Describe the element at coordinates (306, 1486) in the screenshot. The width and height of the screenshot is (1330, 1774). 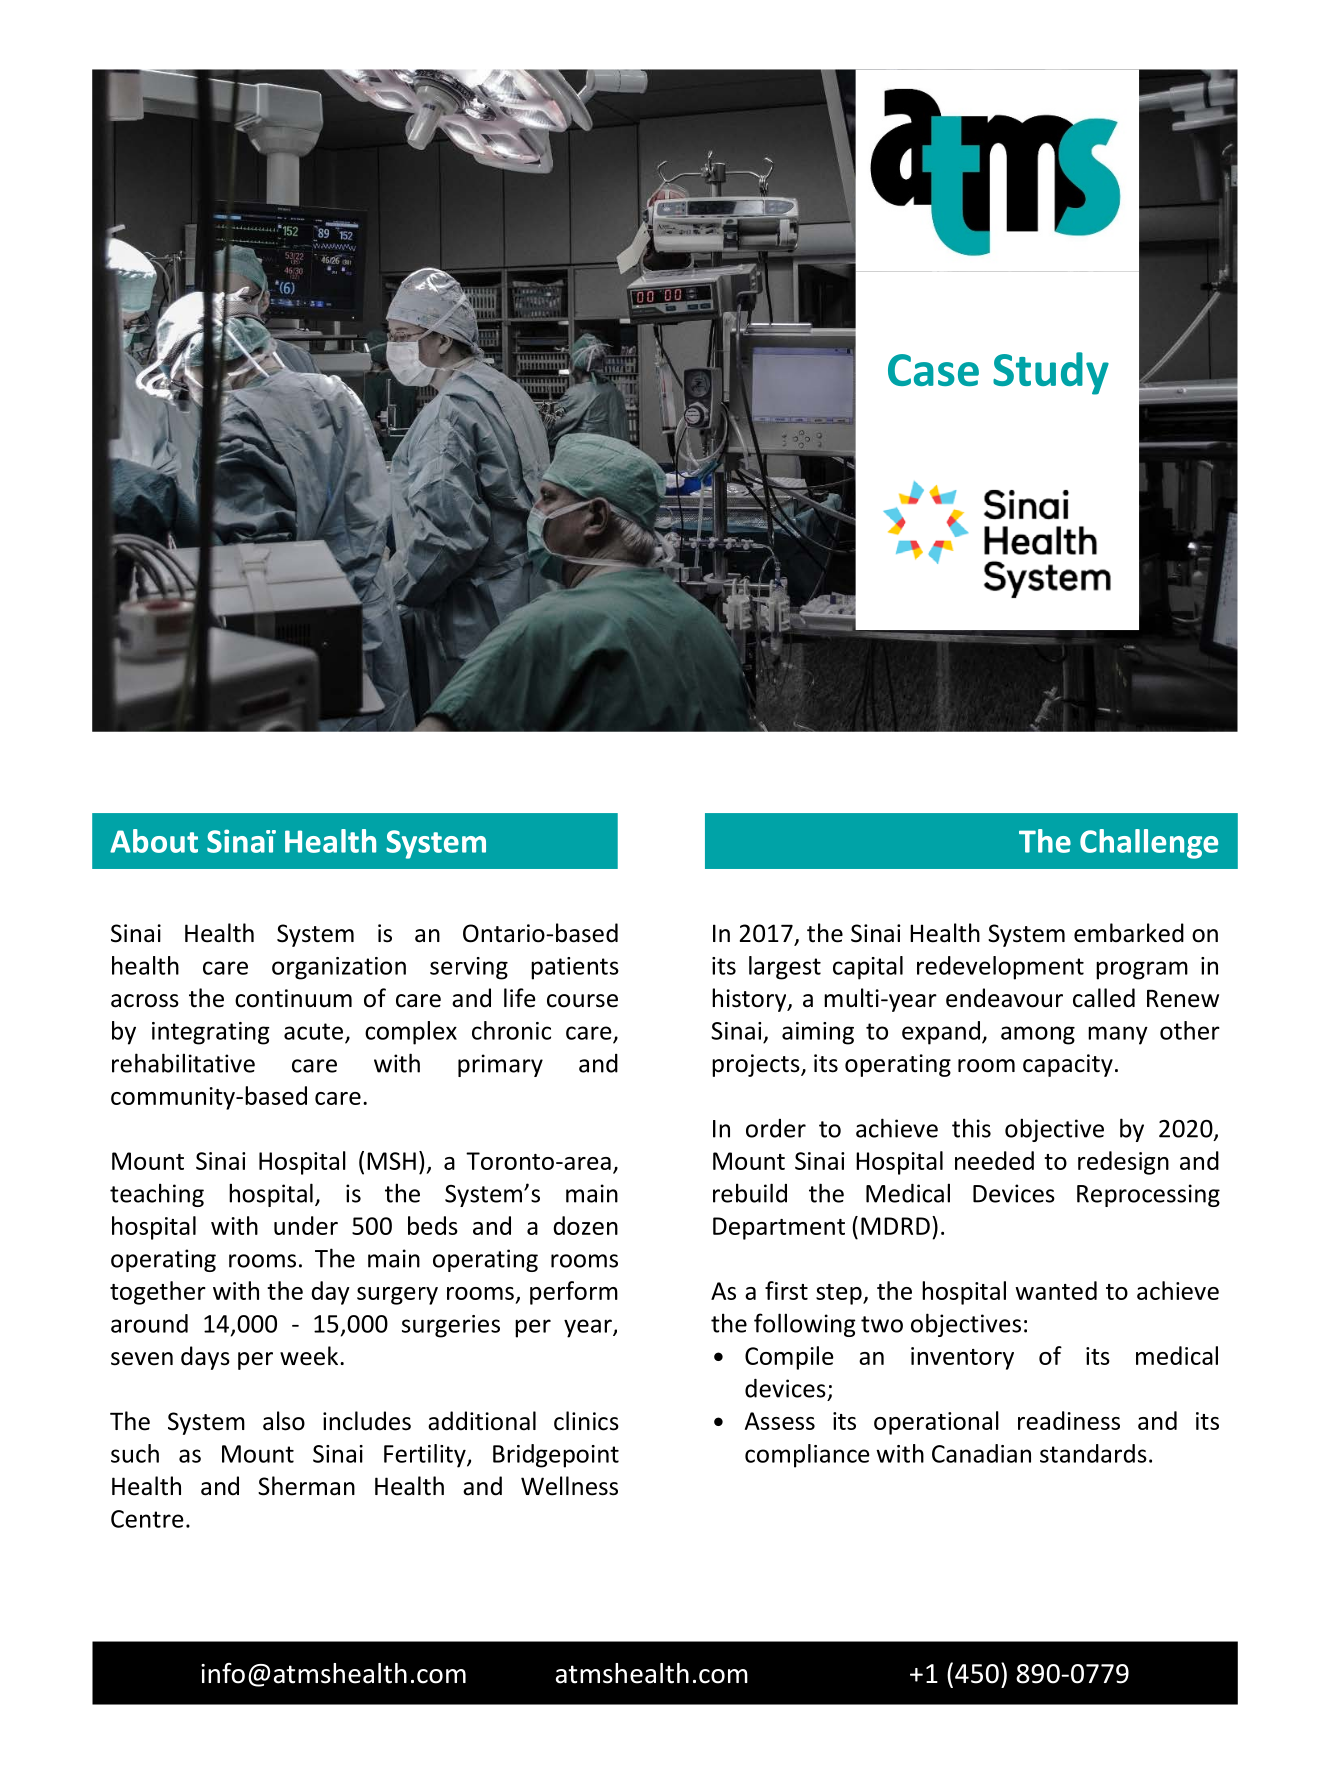
I see `Sherman` at that location.
